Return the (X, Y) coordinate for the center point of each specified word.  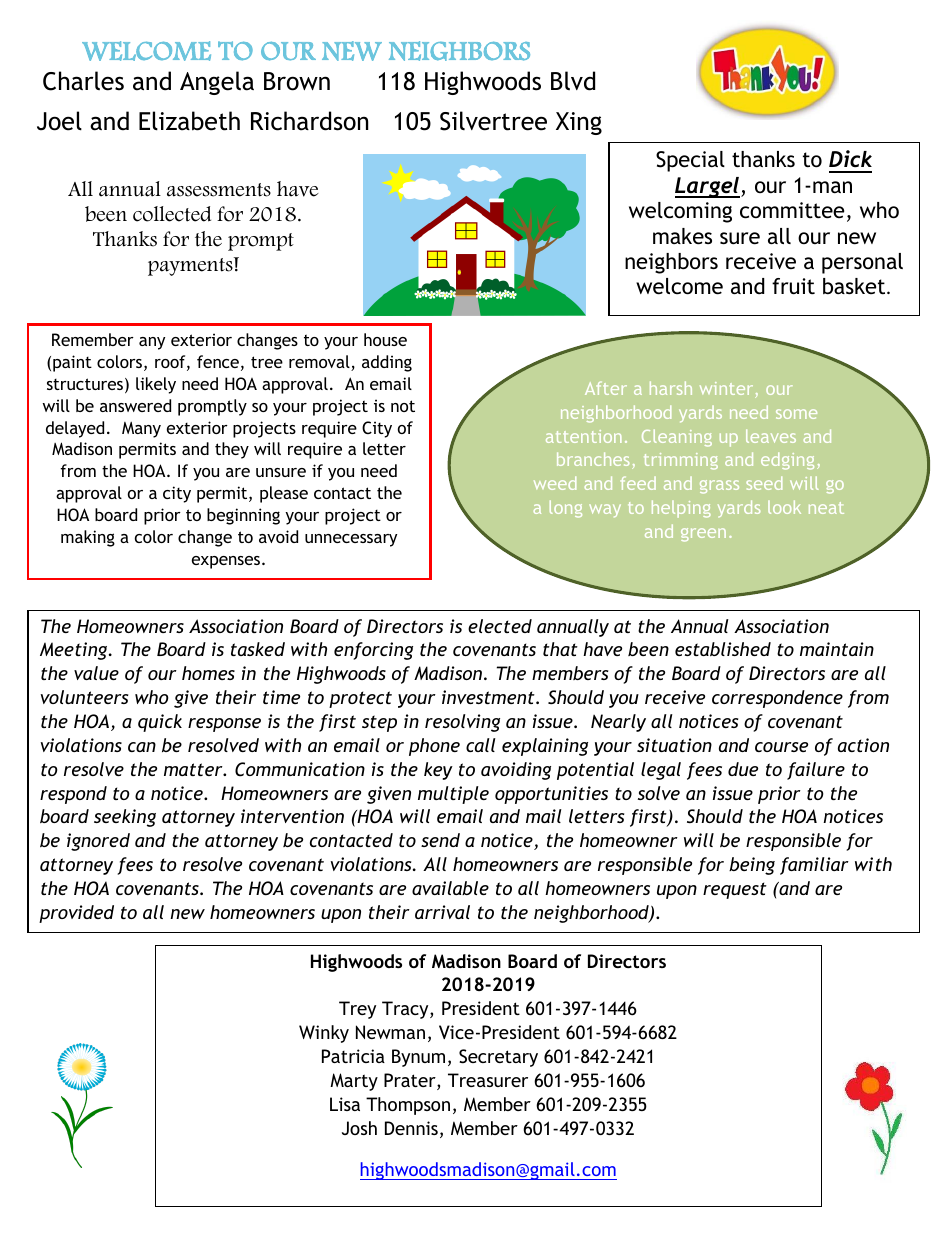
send (440, 840)
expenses (227, 562)
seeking (125, 818)
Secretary (498, 1058)
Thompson (408, 1106)
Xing (579, 123)
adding (387, 363)
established (723, 649)
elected (500, 626)
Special (690, 161)
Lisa (345, 1104)
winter (728, 390)
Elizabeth (189, 121)
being (752, 866)
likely (156, 385)
